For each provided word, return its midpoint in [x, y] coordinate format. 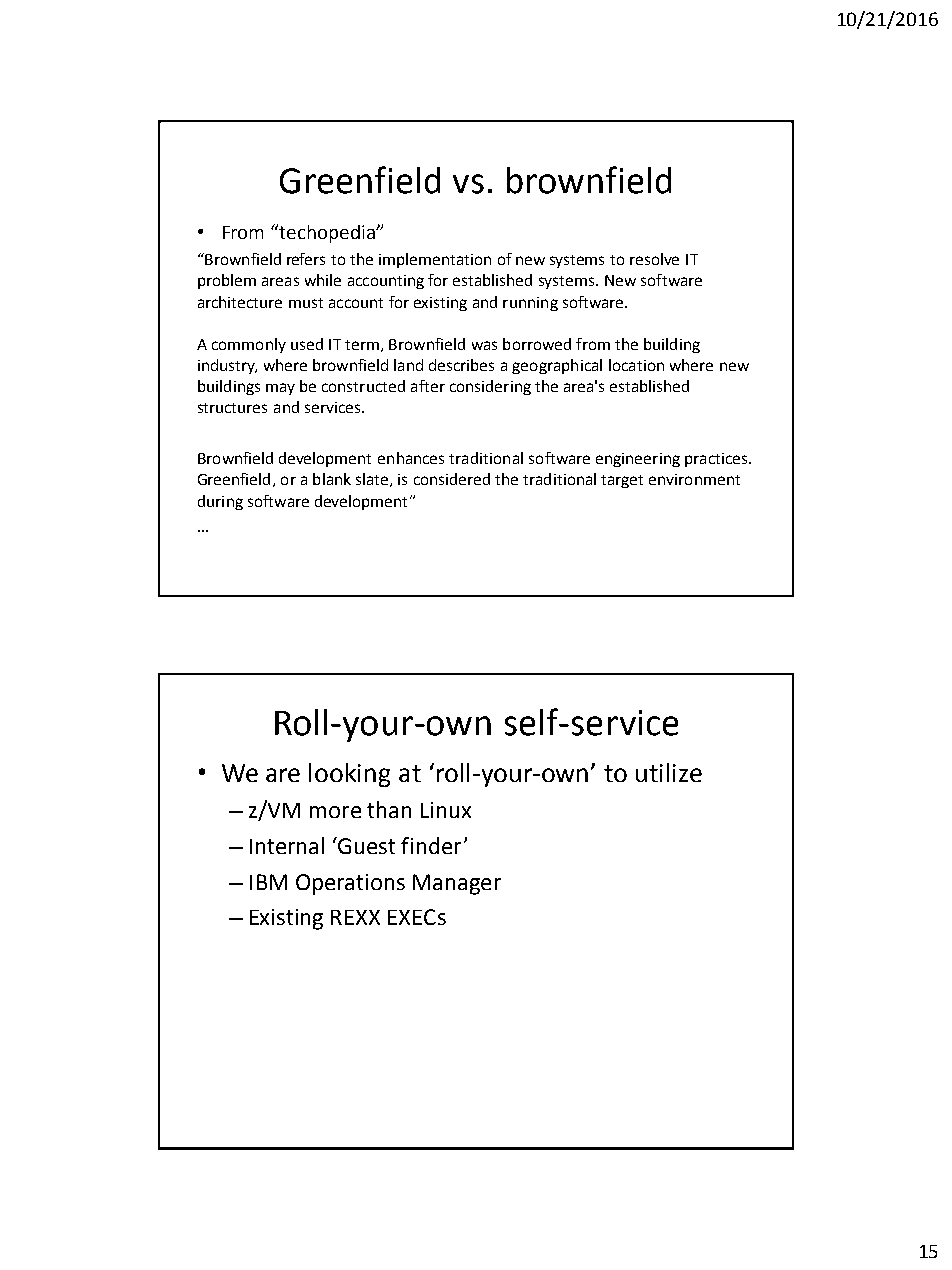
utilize [669, 772]
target [622, 481]
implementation [435, 260]
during [220, 502]
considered [452, 479]
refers [306, 259]
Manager [457, 884]
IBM [268, 882]
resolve [654, 259]
